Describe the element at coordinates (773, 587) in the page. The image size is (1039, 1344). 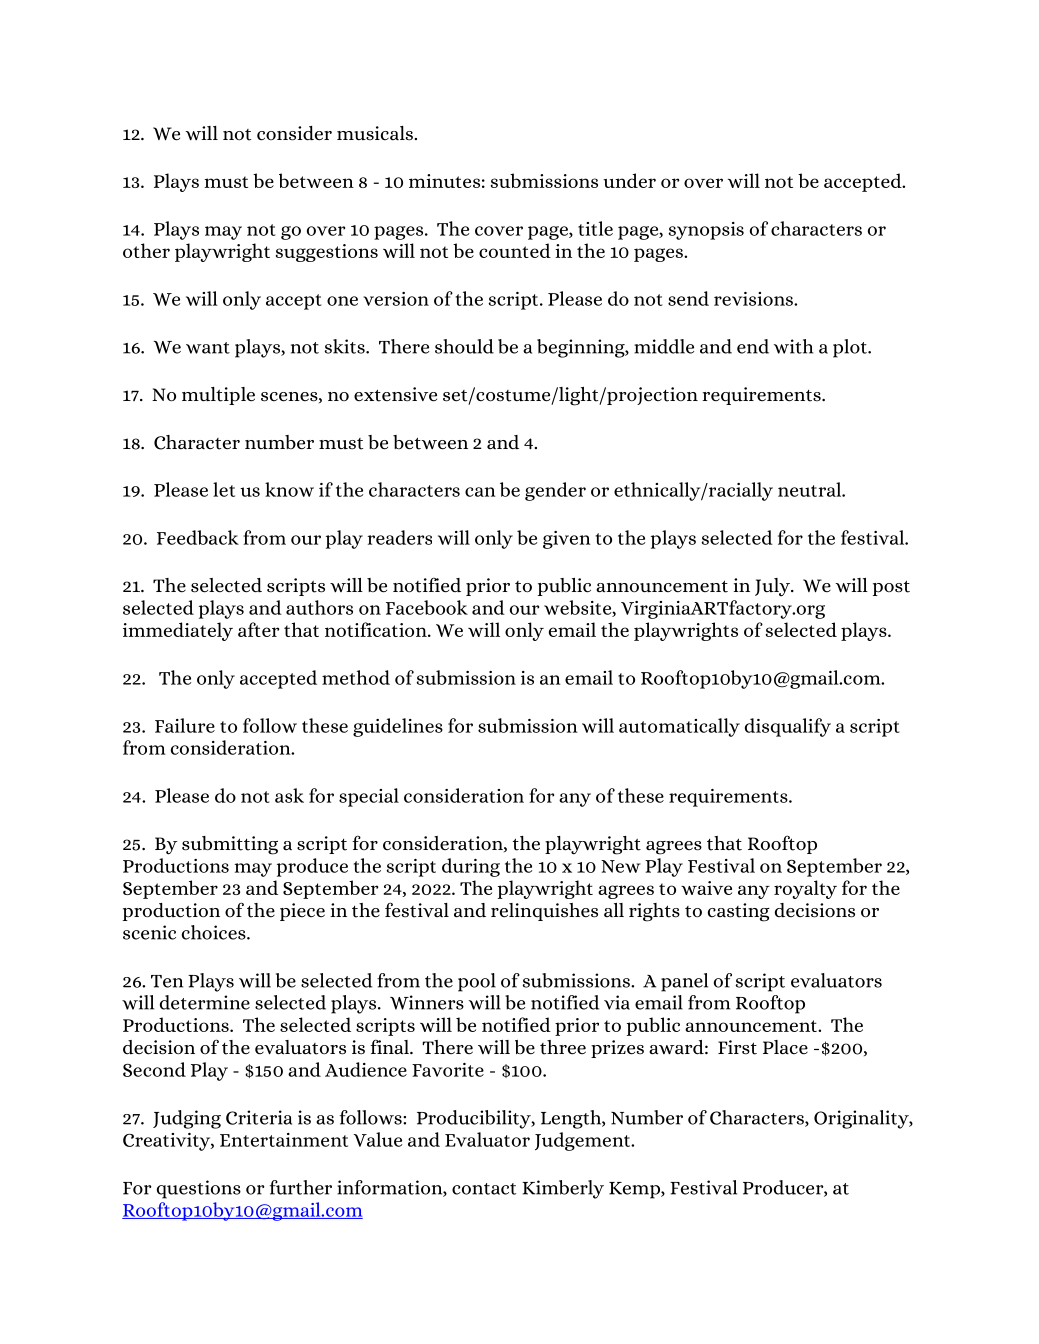
I see `July` at that location.
